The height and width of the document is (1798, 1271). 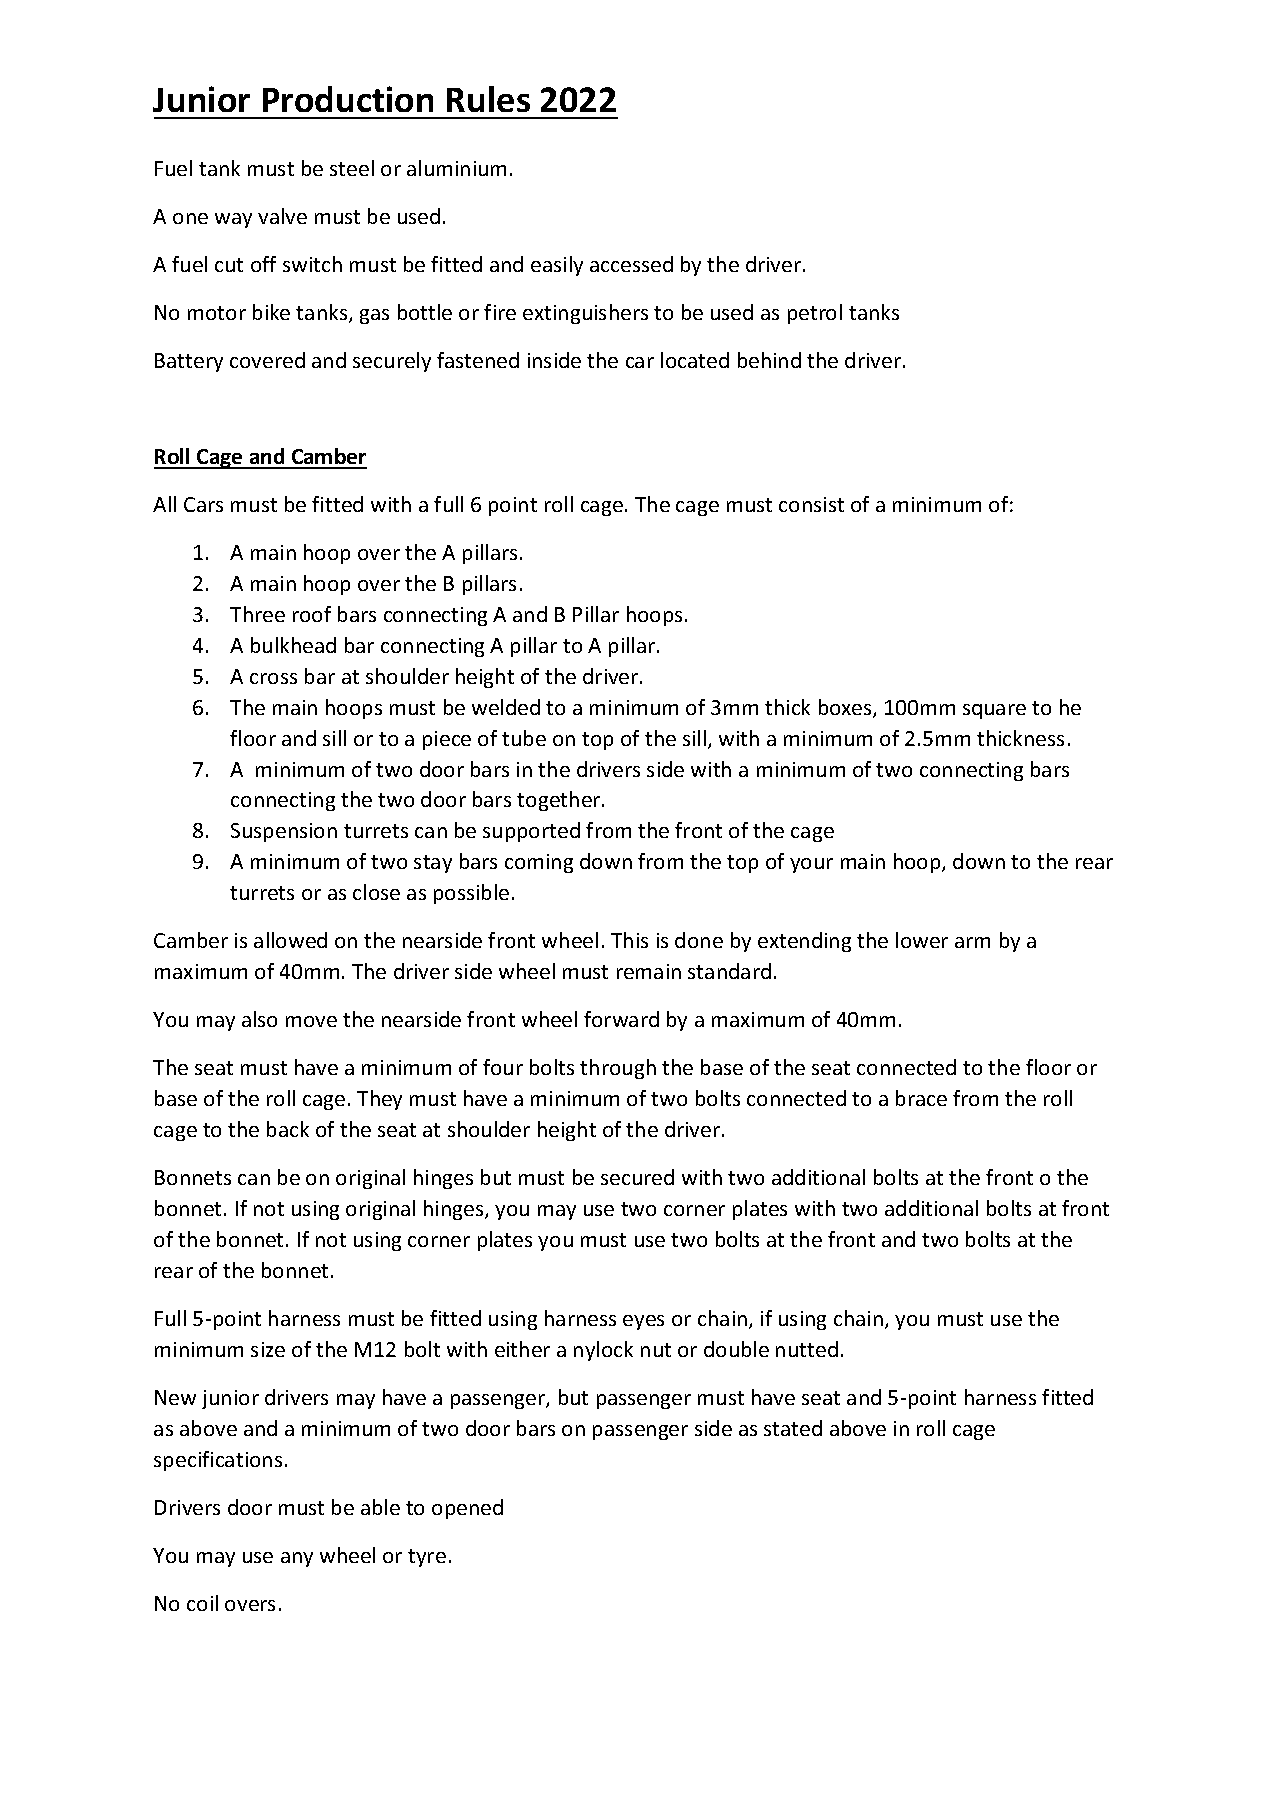 What do you see at coordinates (288, 1129) in the document?
I see `back` at bounding box center [288, 1129].
